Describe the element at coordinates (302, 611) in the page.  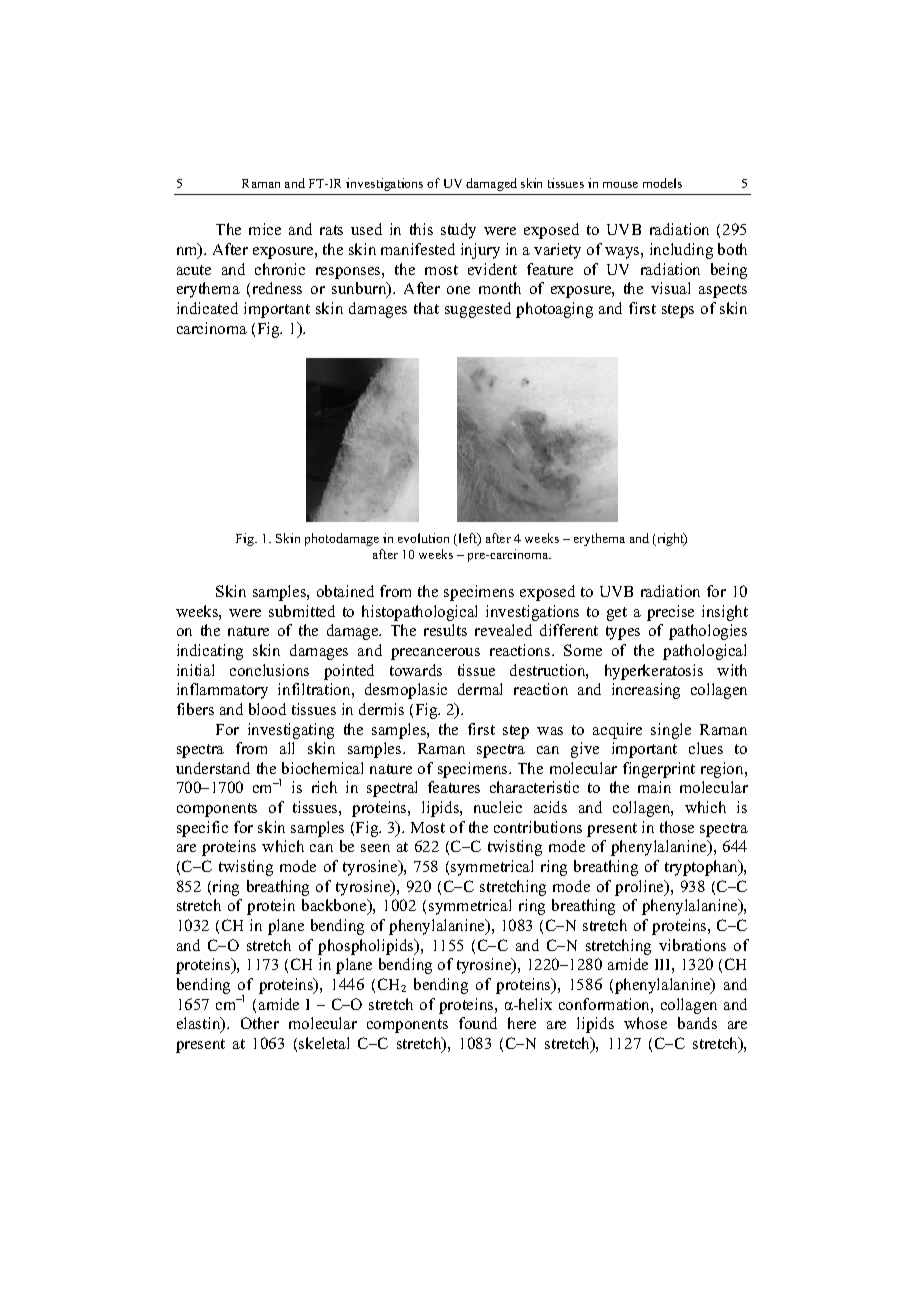
I see `submitted` at that location.
